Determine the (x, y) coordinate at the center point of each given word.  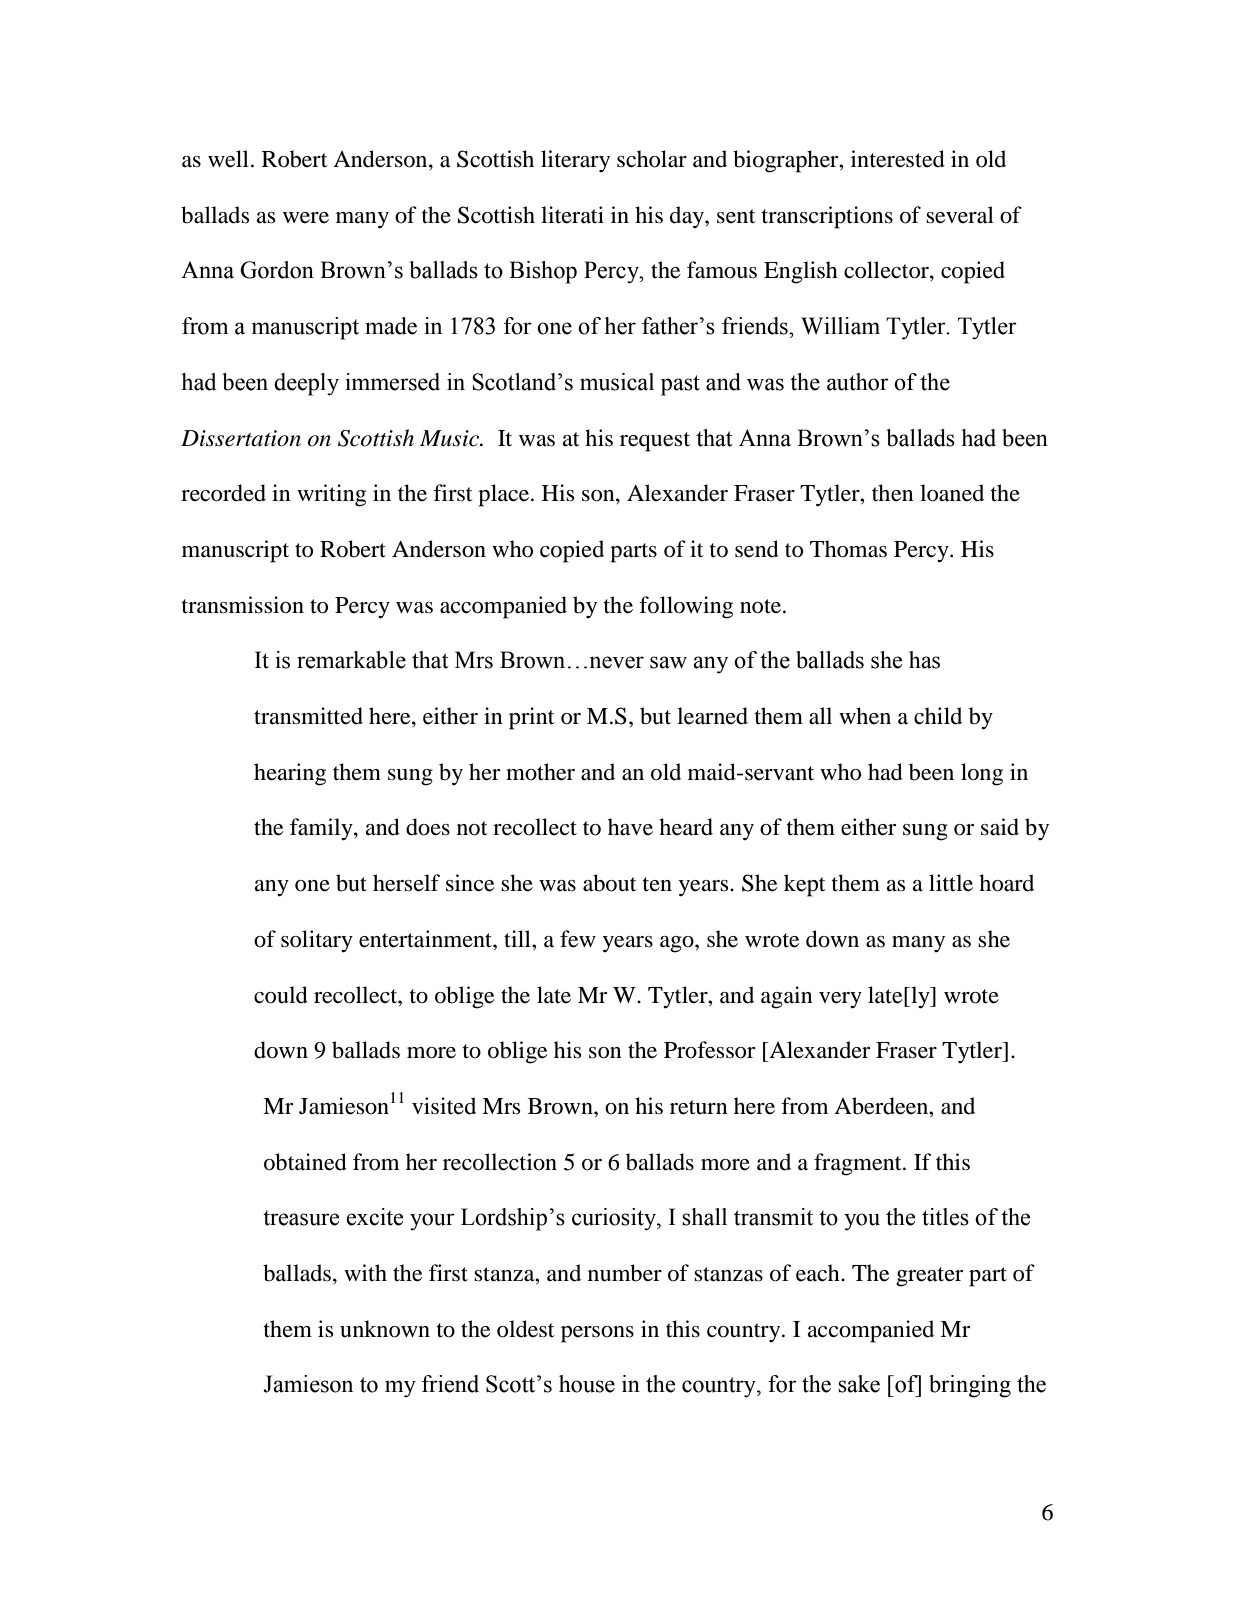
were (306, 218)
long (982, 774)
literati (572, 215)
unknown (385, 1329)
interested (898, 159)
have (630, 827)
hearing (290, 774)
